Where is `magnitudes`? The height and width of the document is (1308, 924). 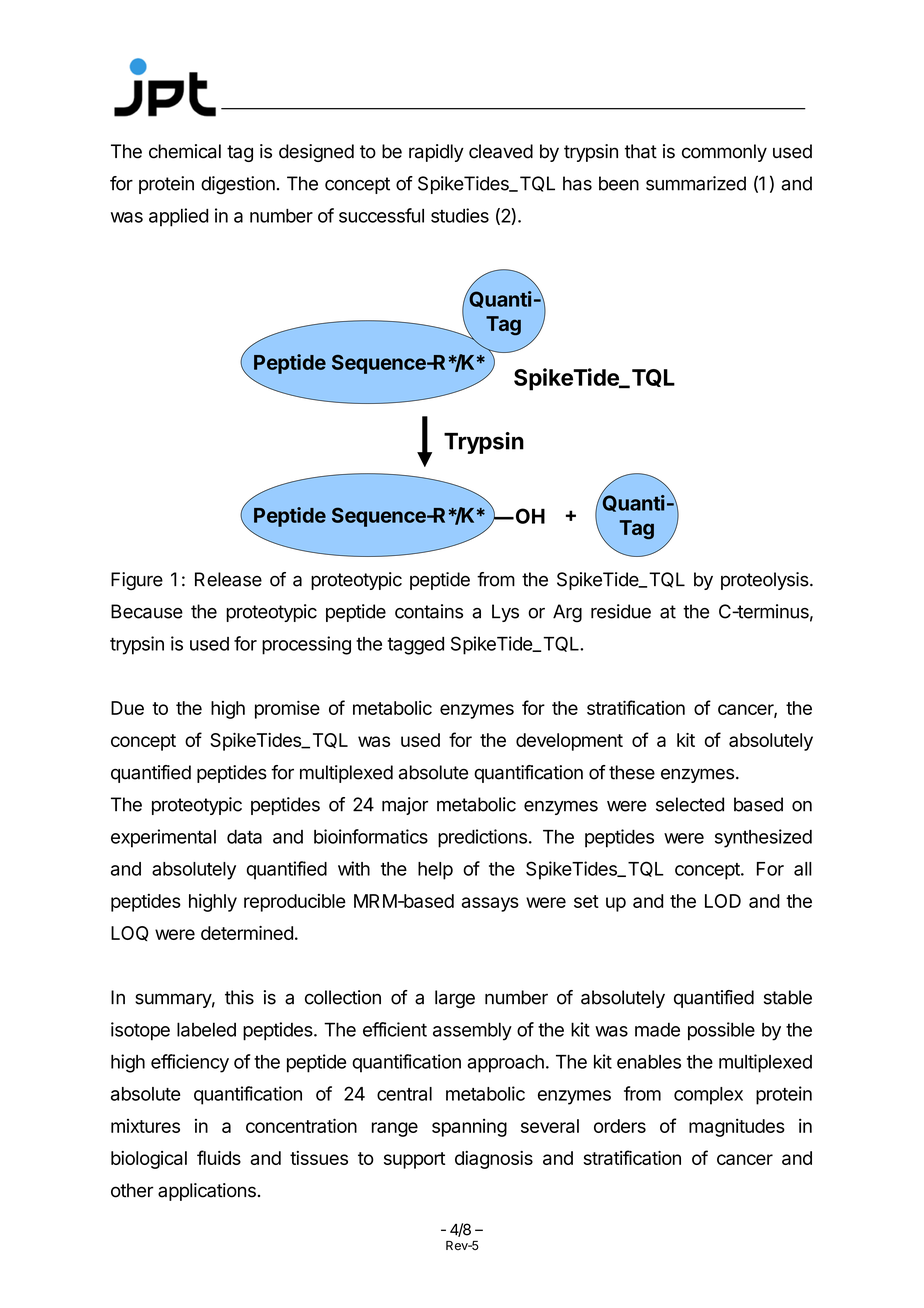 magnitudes is located at coordinates (737, 1128).
